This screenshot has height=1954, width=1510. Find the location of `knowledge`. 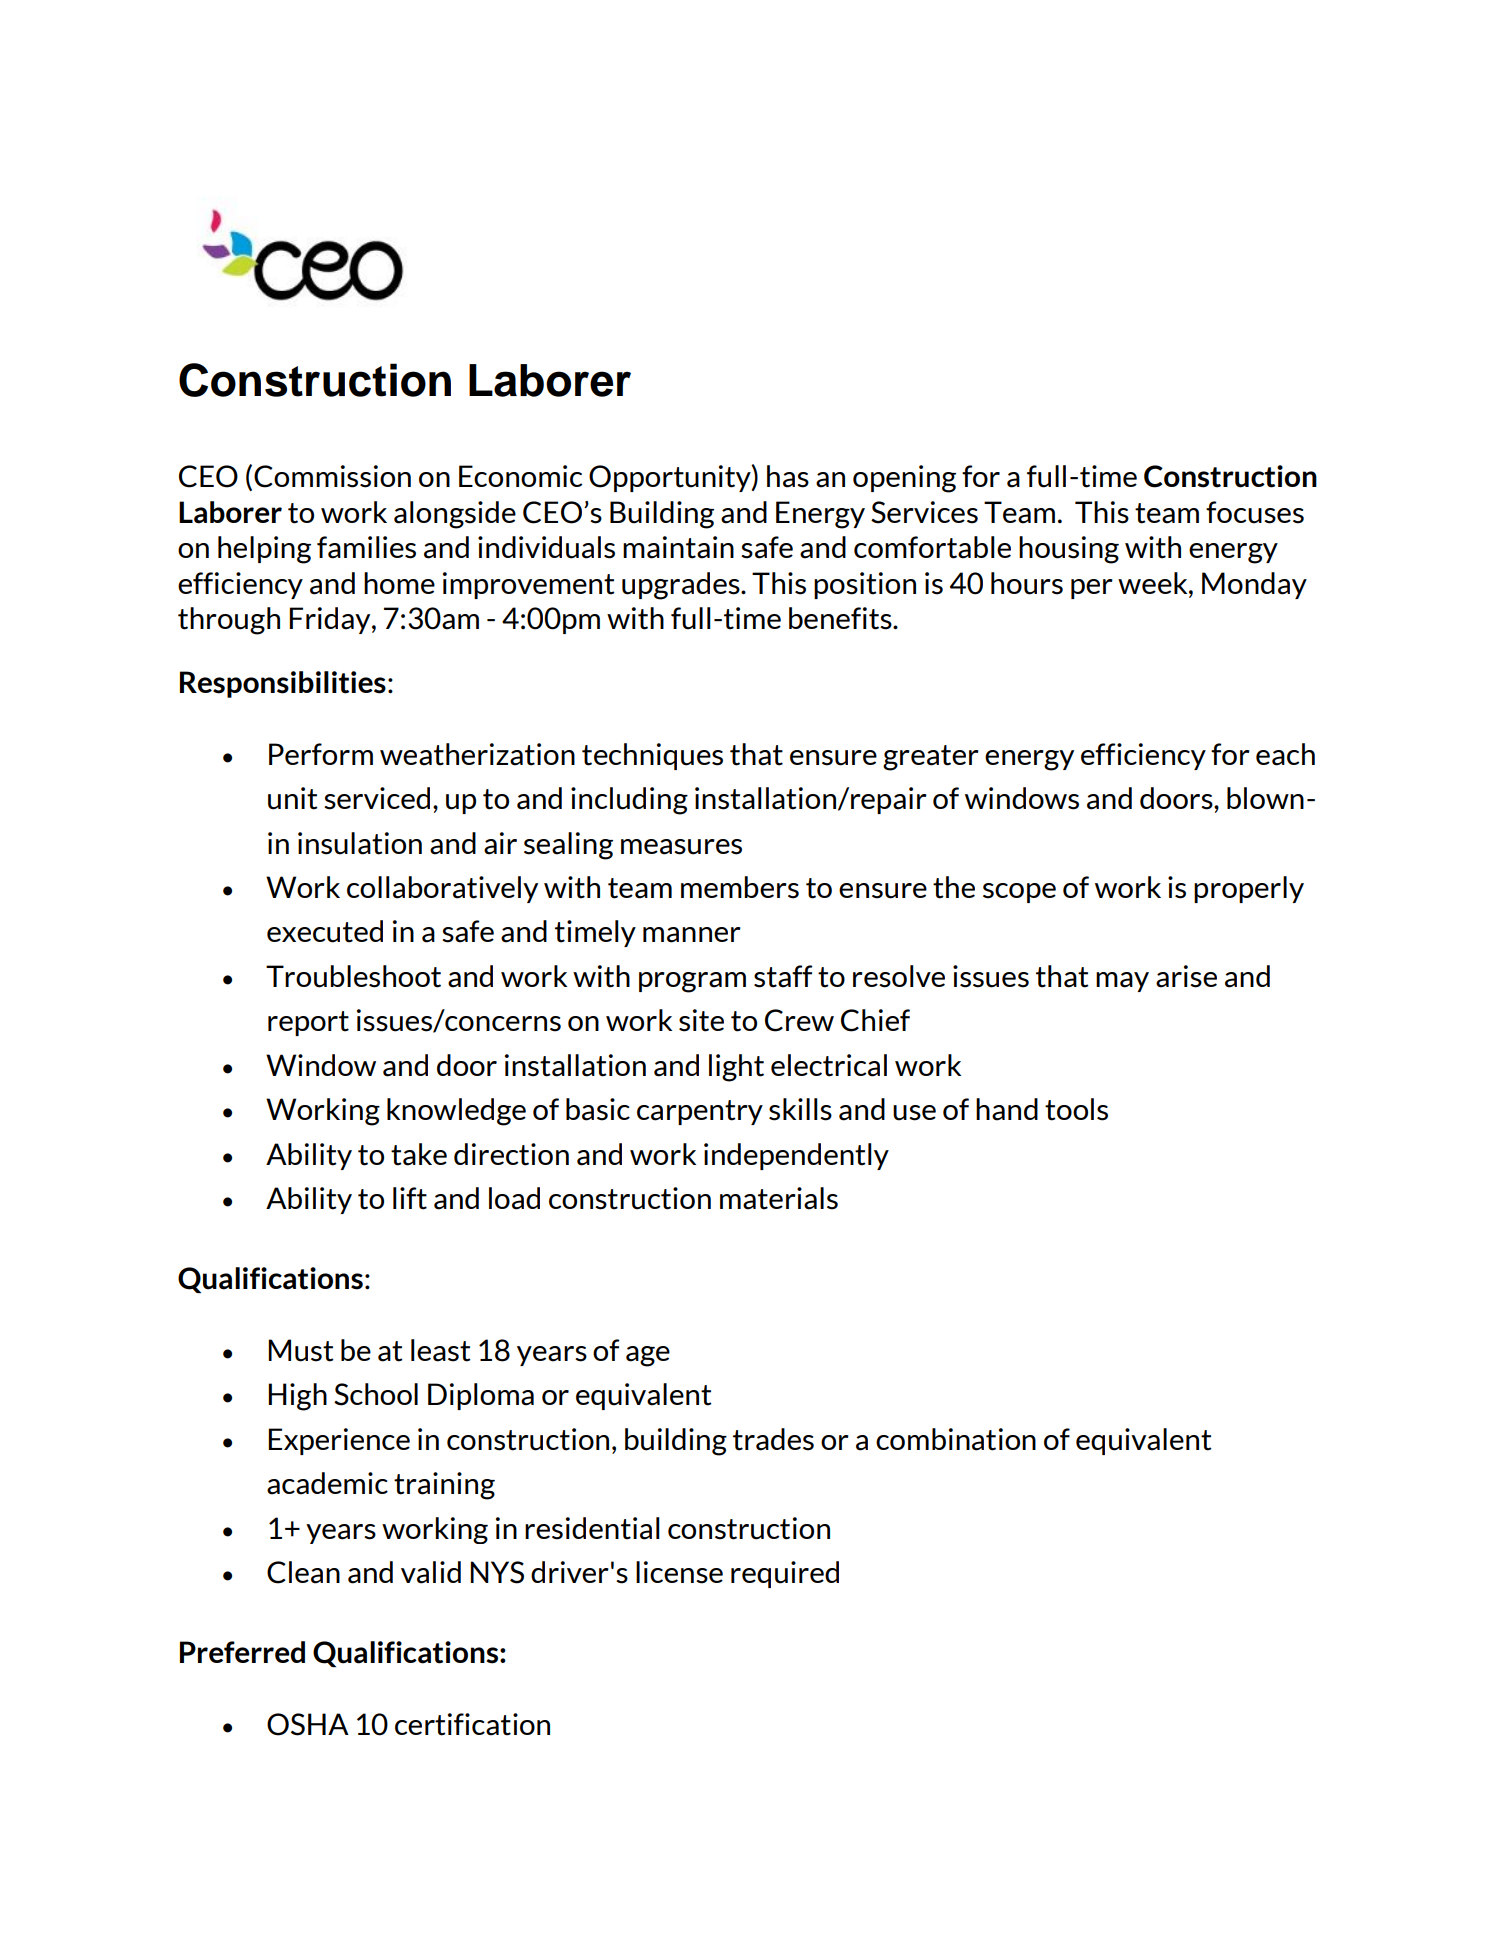

knowledge is located at coordinates (456, 1112).
